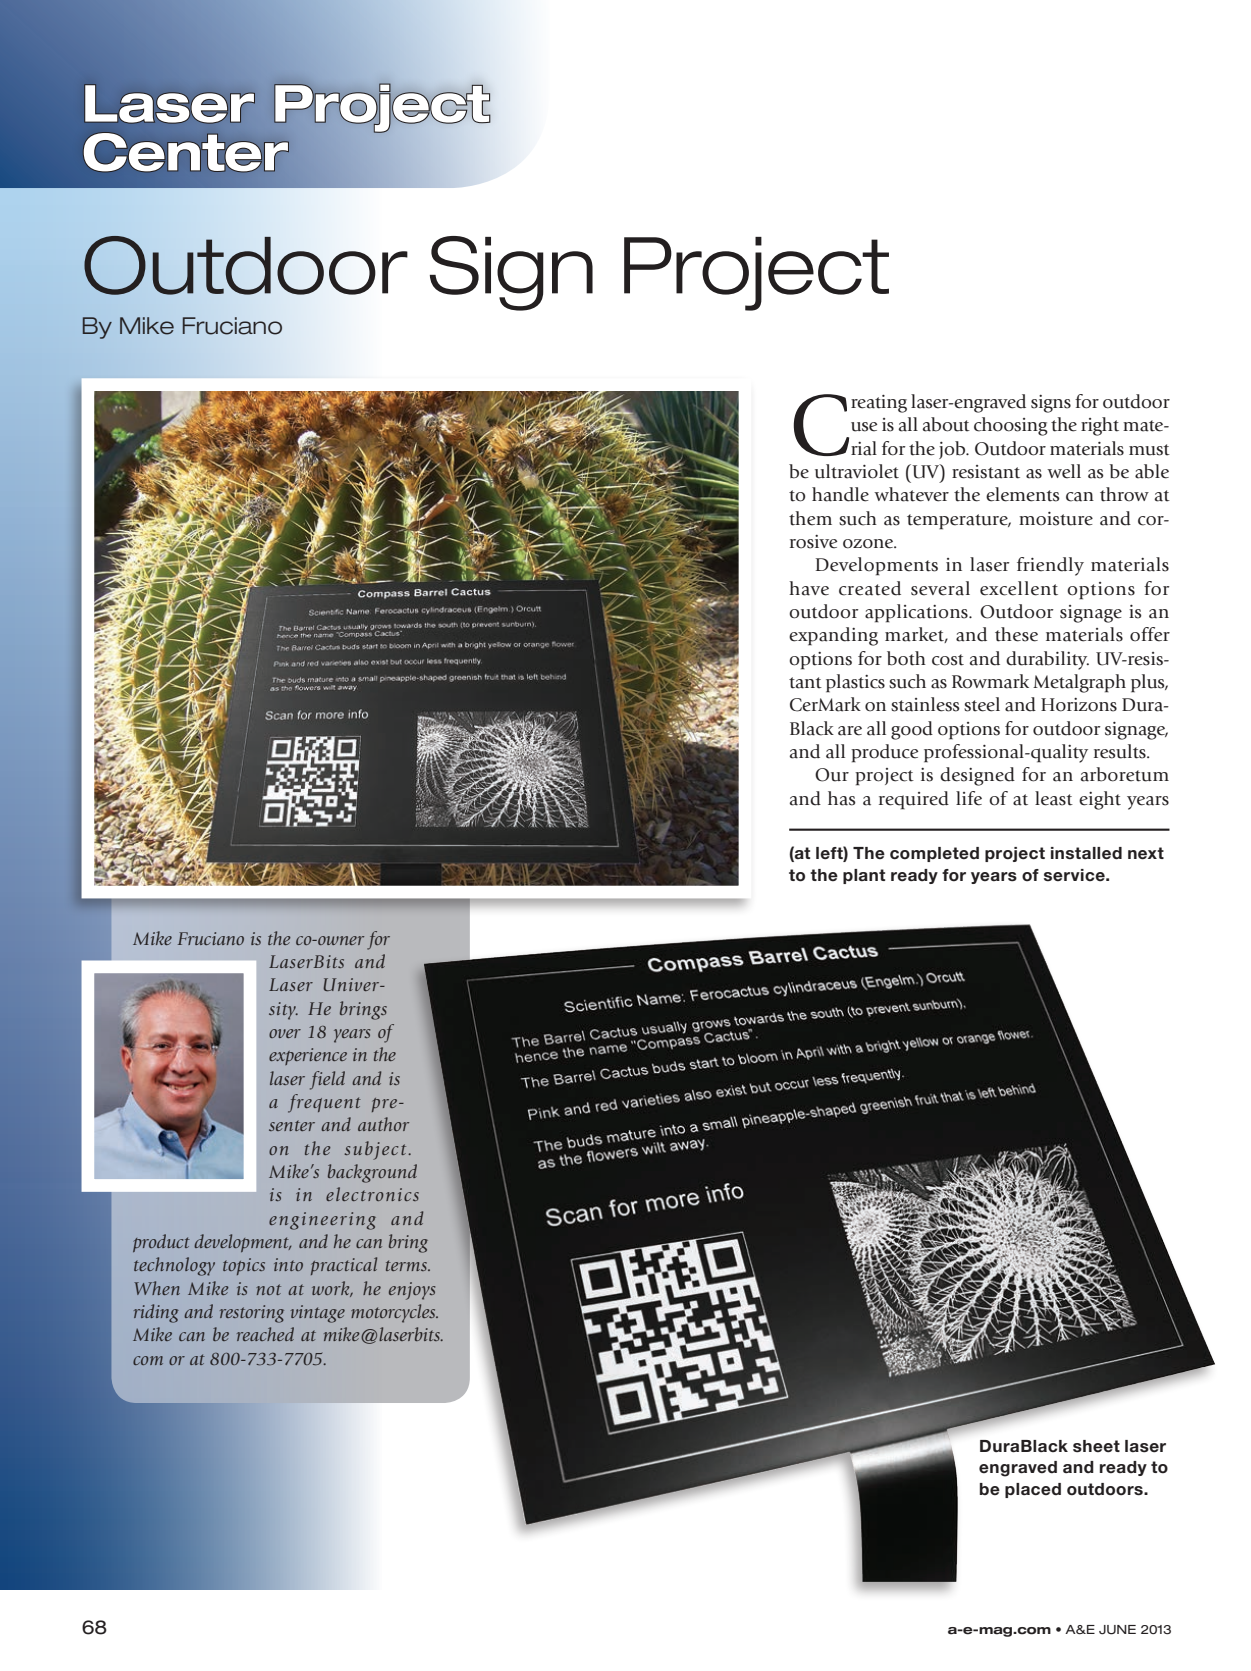 This screenshot has height=1671, width=1251. What do you see at coordinates (383, 1124) in the screenshot?
I see `author` at bounding box center [383, 1124].
